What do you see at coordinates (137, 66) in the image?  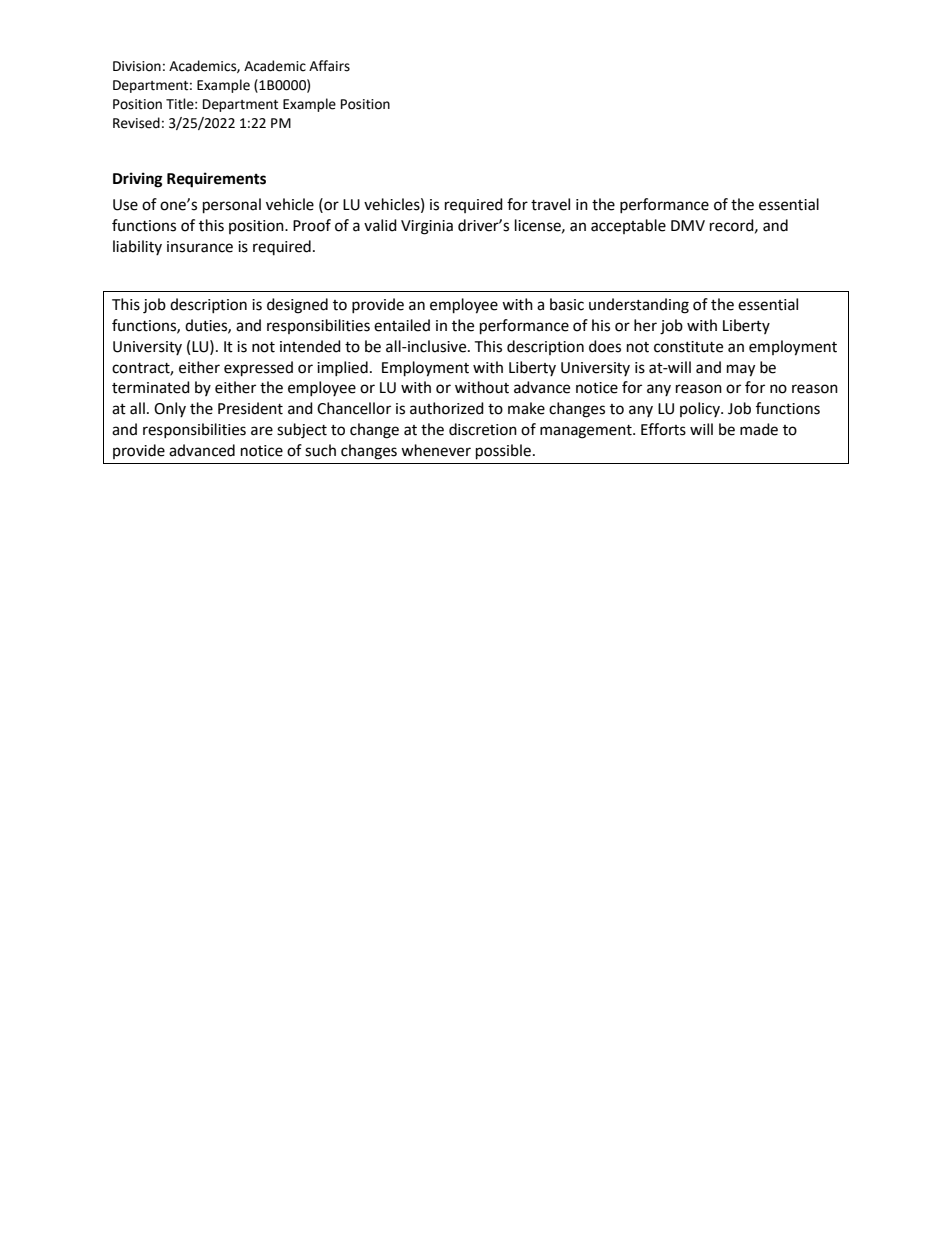 I see `Division` at bounding box center [137, 66].
